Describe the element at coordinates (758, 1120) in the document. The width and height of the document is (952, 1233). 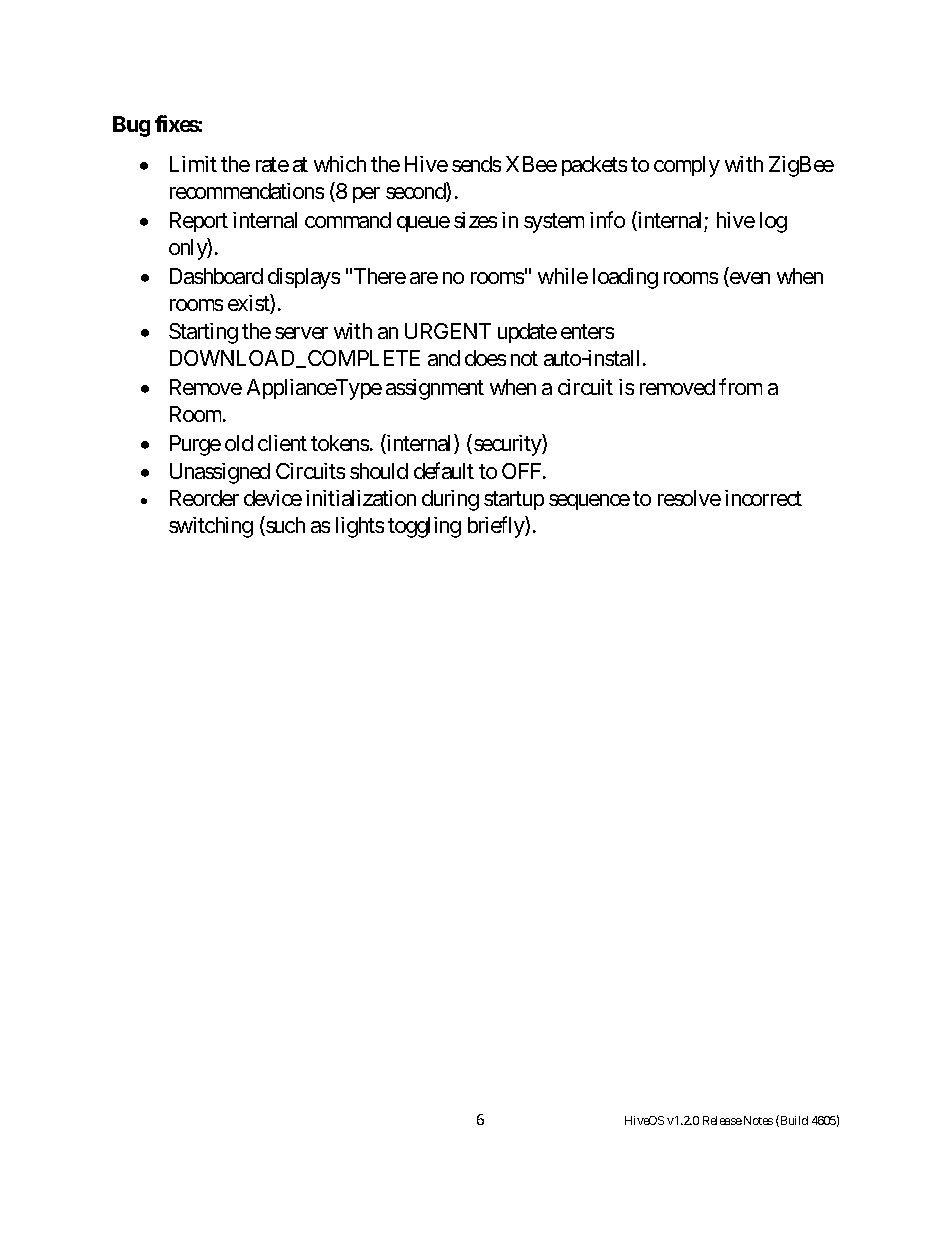
I see `Notes` at that location.
